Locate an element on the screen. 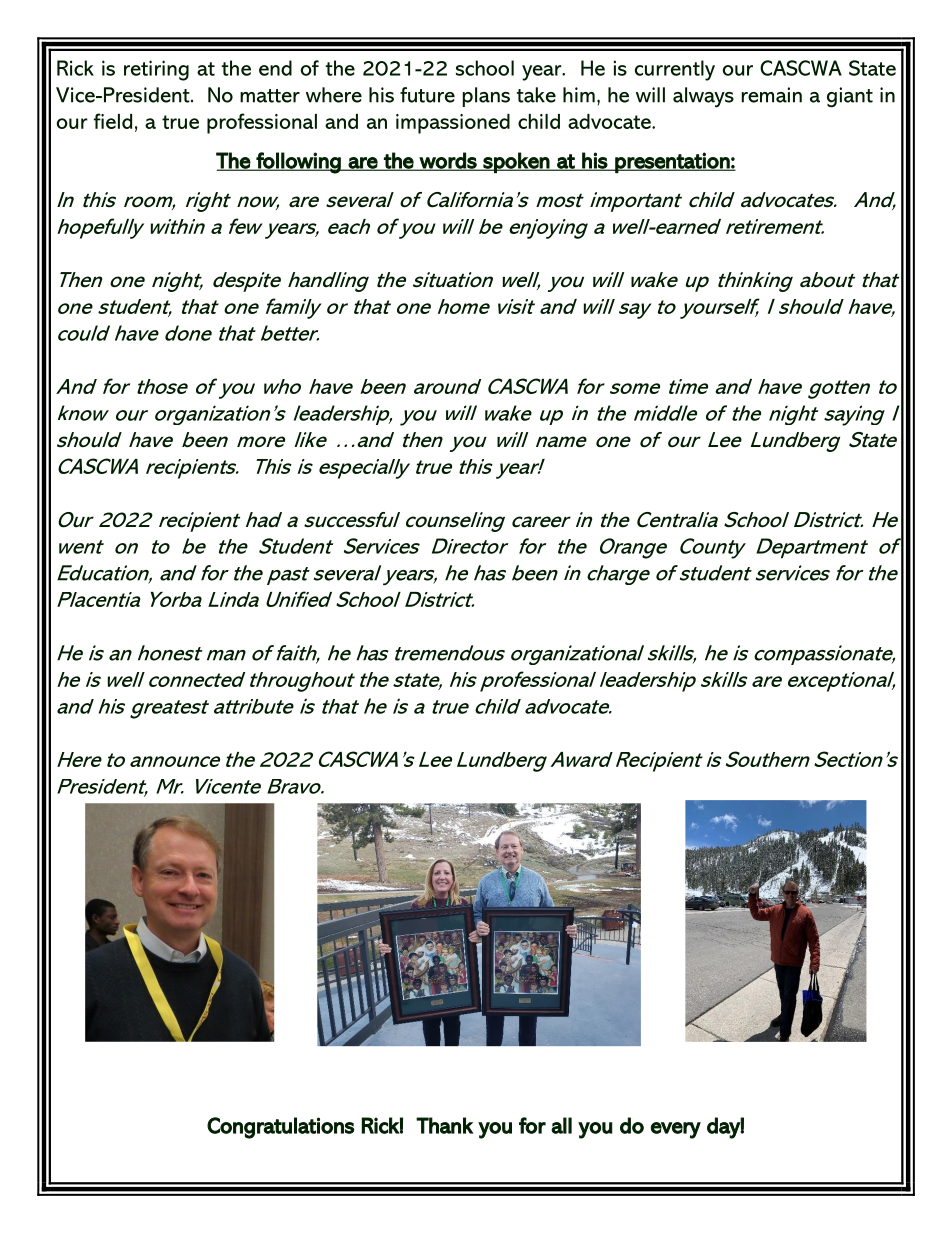 The image size is (952, 1233). always is located at coordinates (703, 97).
